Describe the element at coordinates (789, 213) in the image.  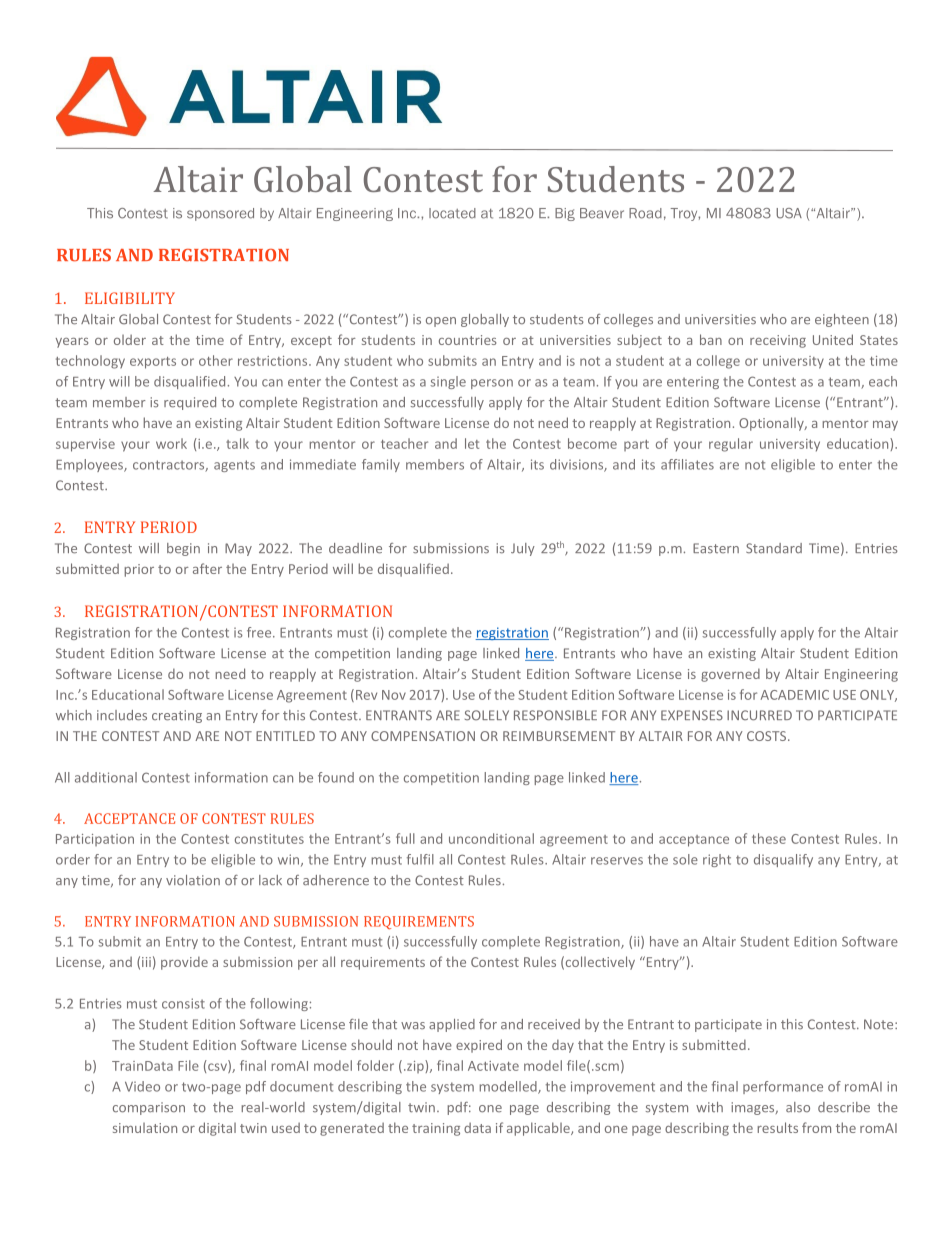
I see `USA` at that location.
